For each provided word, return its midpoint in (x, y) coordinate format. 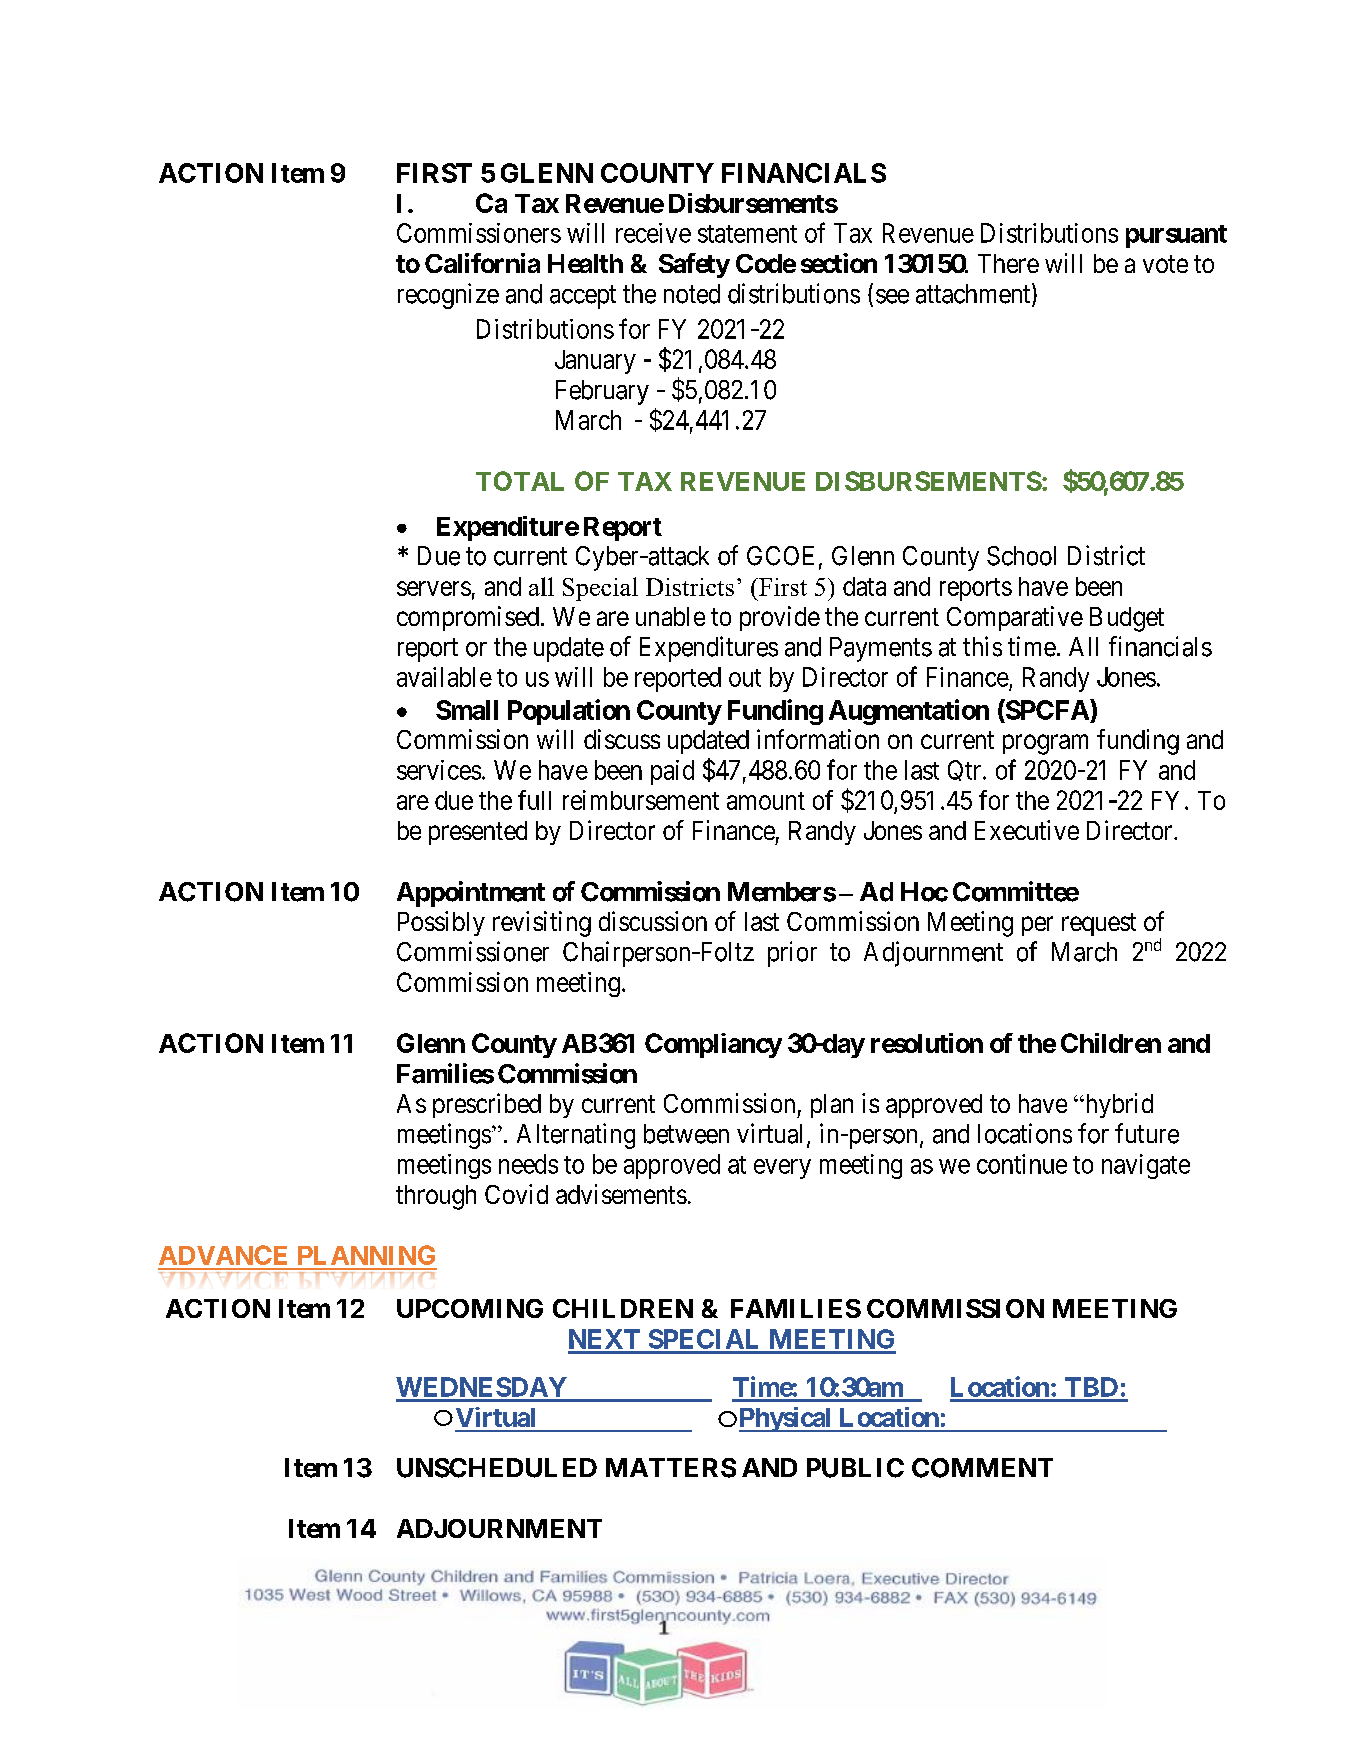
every (782, 1169)
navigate (1146, 1166)
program (1045, 745)
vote (1165, 264)
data (864, 586)
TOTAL (520, 481)
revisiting (542, 924)
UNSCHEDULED (497, 1468)
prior (792, 954)
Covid (516, 1194)
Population (569, 712)
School (1021, 556)
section (839, 263)
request (1099, 924)
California (482, 263)
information (818, 739)
